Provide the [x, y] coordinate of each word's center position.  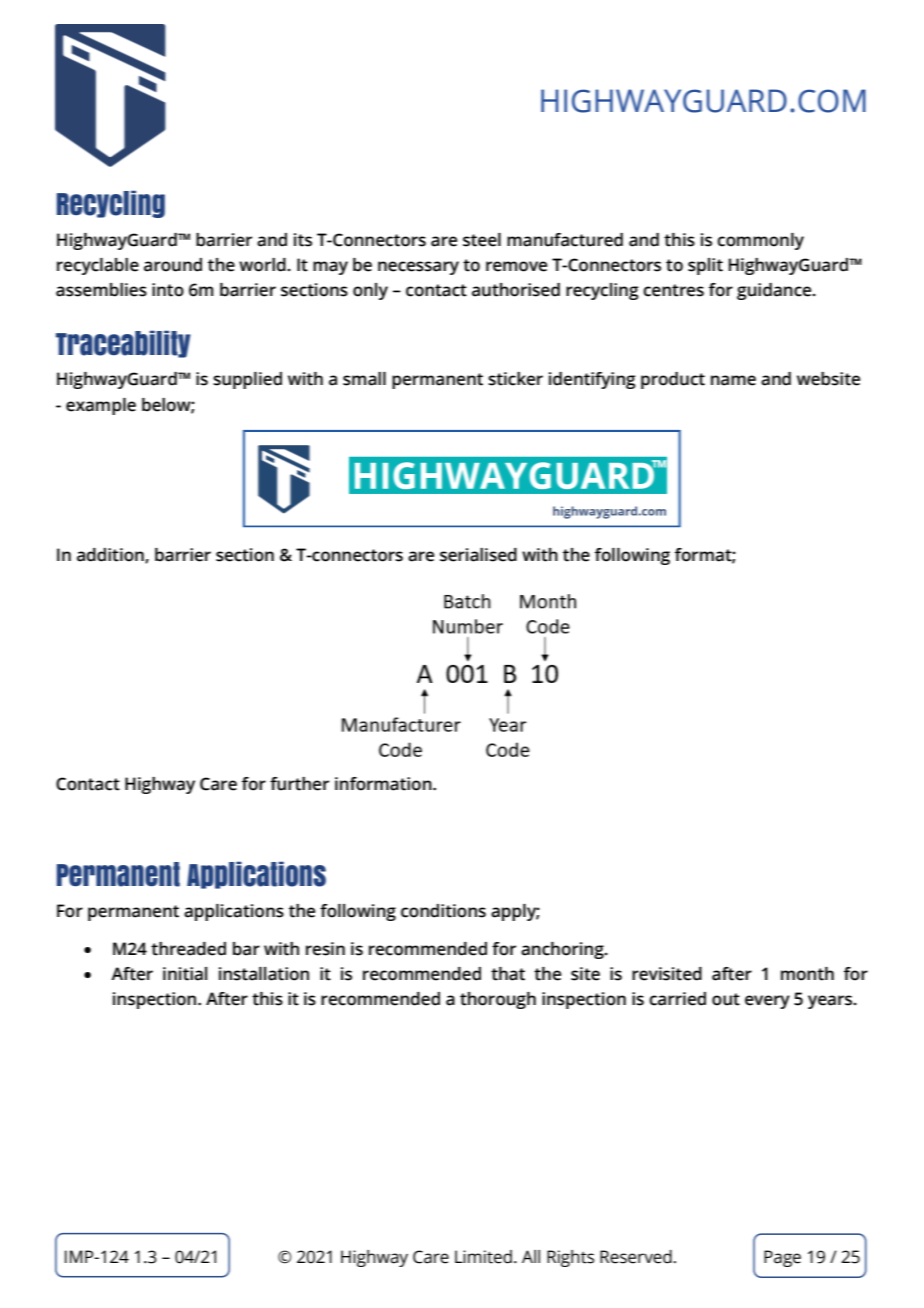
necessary [418, 268]
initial [185, 974]
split [705, 266]
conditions [443, 911]
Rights [570, 1258]
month [807, 974]
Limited [483, 1257]
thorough [498, 1000]
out [726, 999]
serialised [478, 555]
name [733, 380]
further [299, 784]
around [173, 265]
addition [111, 556]
